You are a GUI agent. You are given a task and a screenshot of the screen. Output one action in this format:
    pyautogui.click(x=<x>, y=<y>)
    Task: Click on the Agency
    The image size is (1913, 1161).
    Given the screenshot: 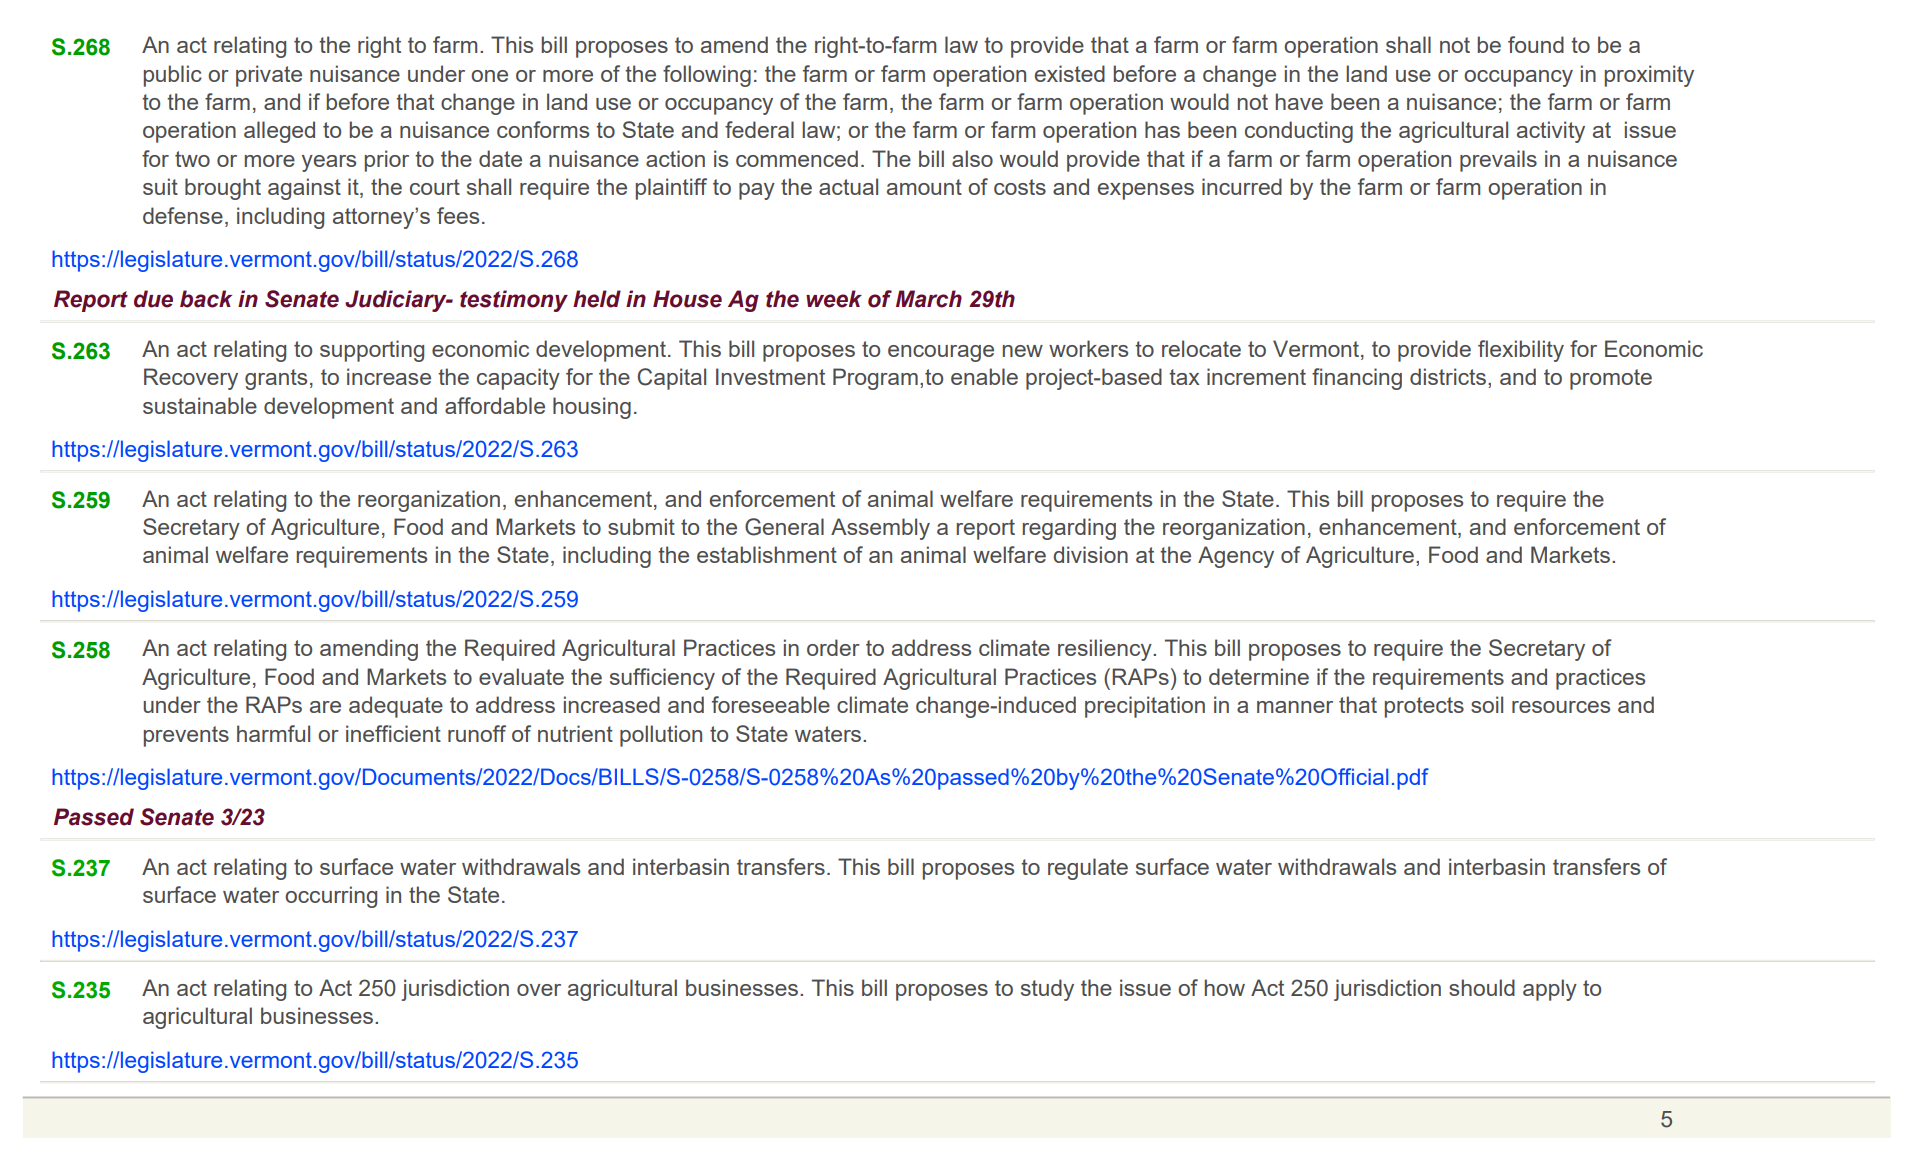 What is the action you would take?
    pyautogui.click(x=1236, y=557)
